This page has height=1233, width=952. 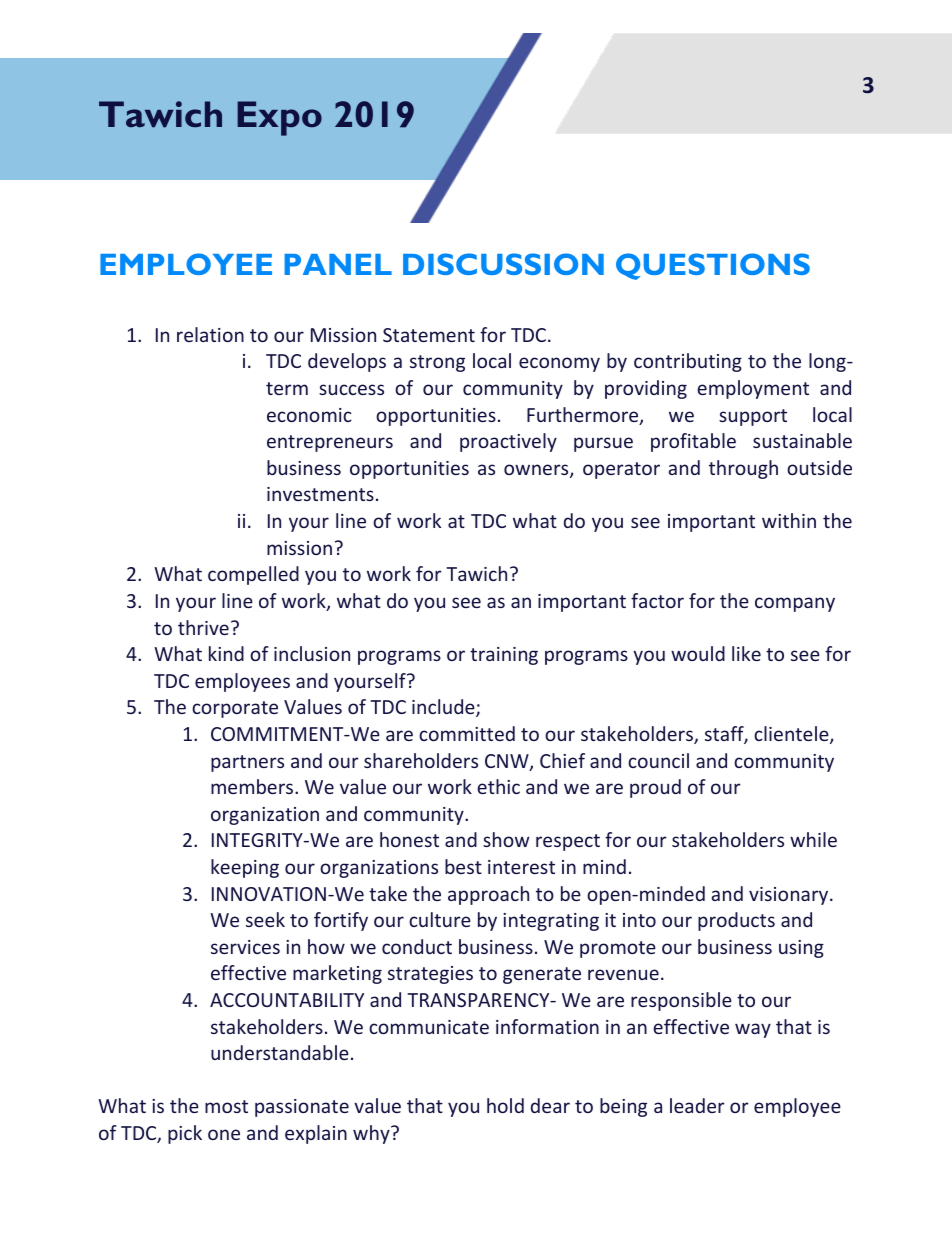 What do you see at coordinates (746, 653) in the page?
I see `like` at bounding box center [746, 653].
